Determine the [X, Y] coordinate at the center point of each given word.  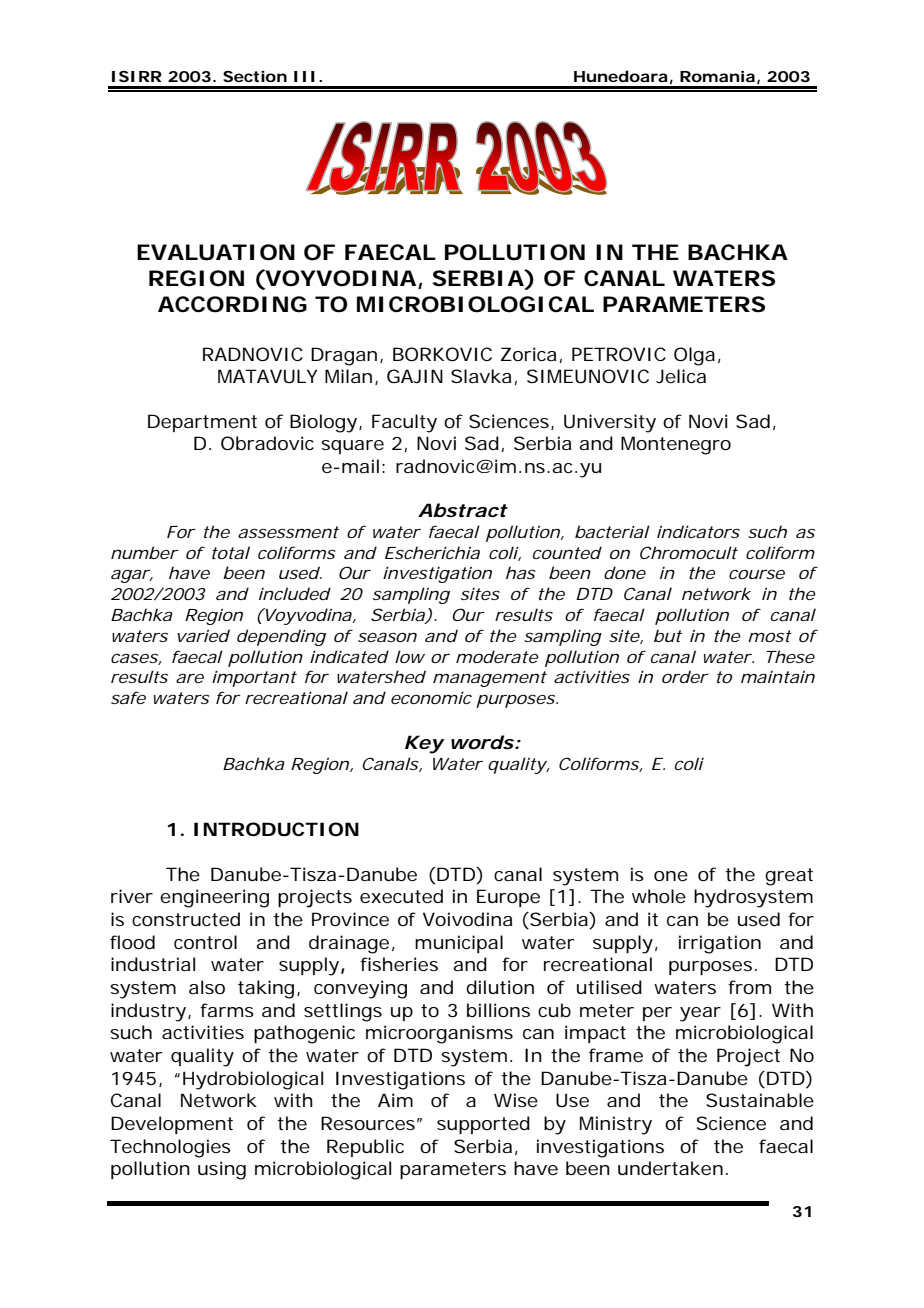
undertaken [670, 1168]
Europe [508, 898]
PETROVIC [619, 354]
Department [202, 423]
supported [483, 1125]
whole [659, 896]
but [668, 635]
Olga [694, 356]
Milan [348, 376]
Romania [717, 76]
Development [172, 1125]
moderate [497, 656]
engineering [214, 898]
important [254, 678]
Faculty [404, 423]
